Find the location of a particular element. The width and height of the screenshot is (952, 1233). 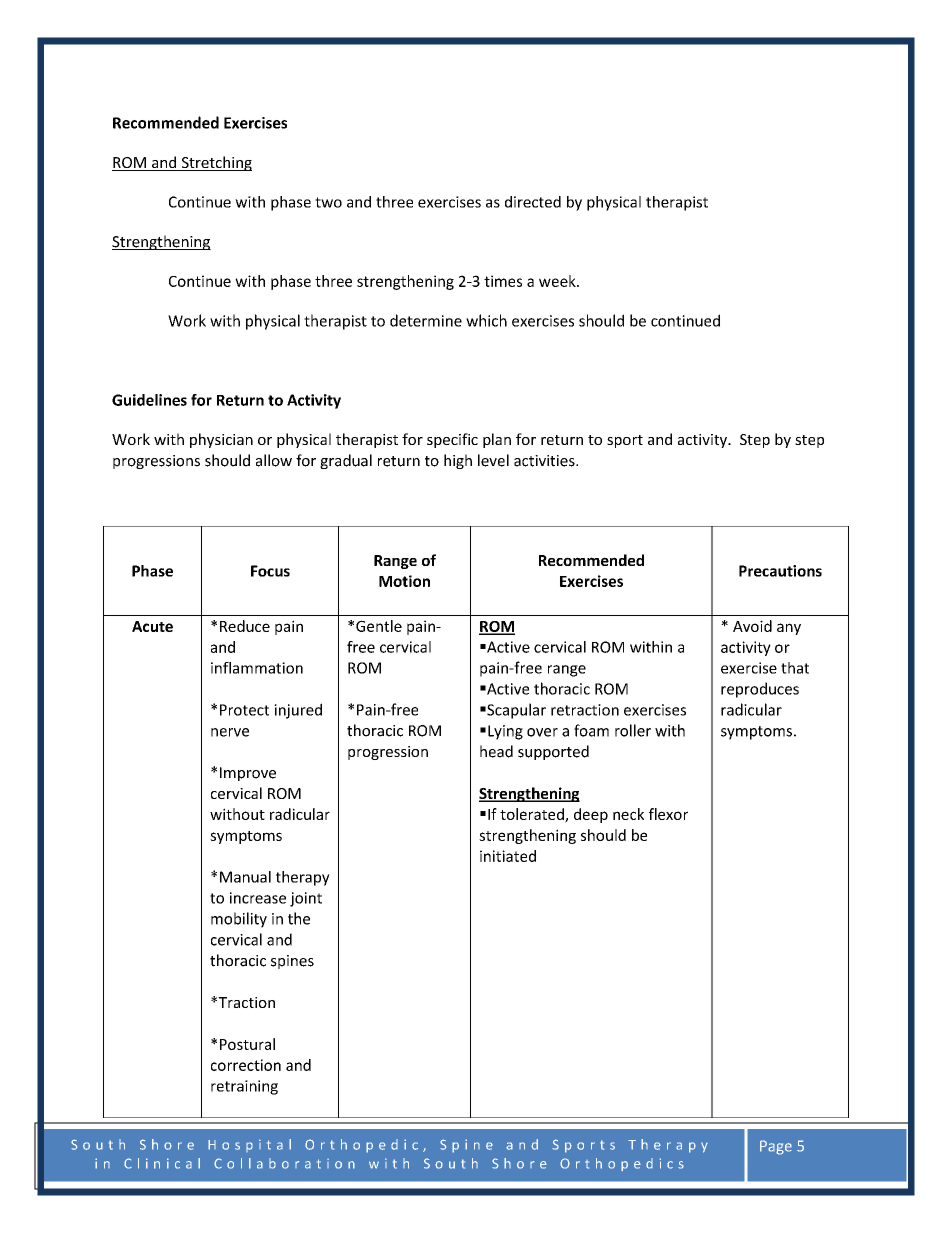

flexor is located at coordinates (668, 814).
